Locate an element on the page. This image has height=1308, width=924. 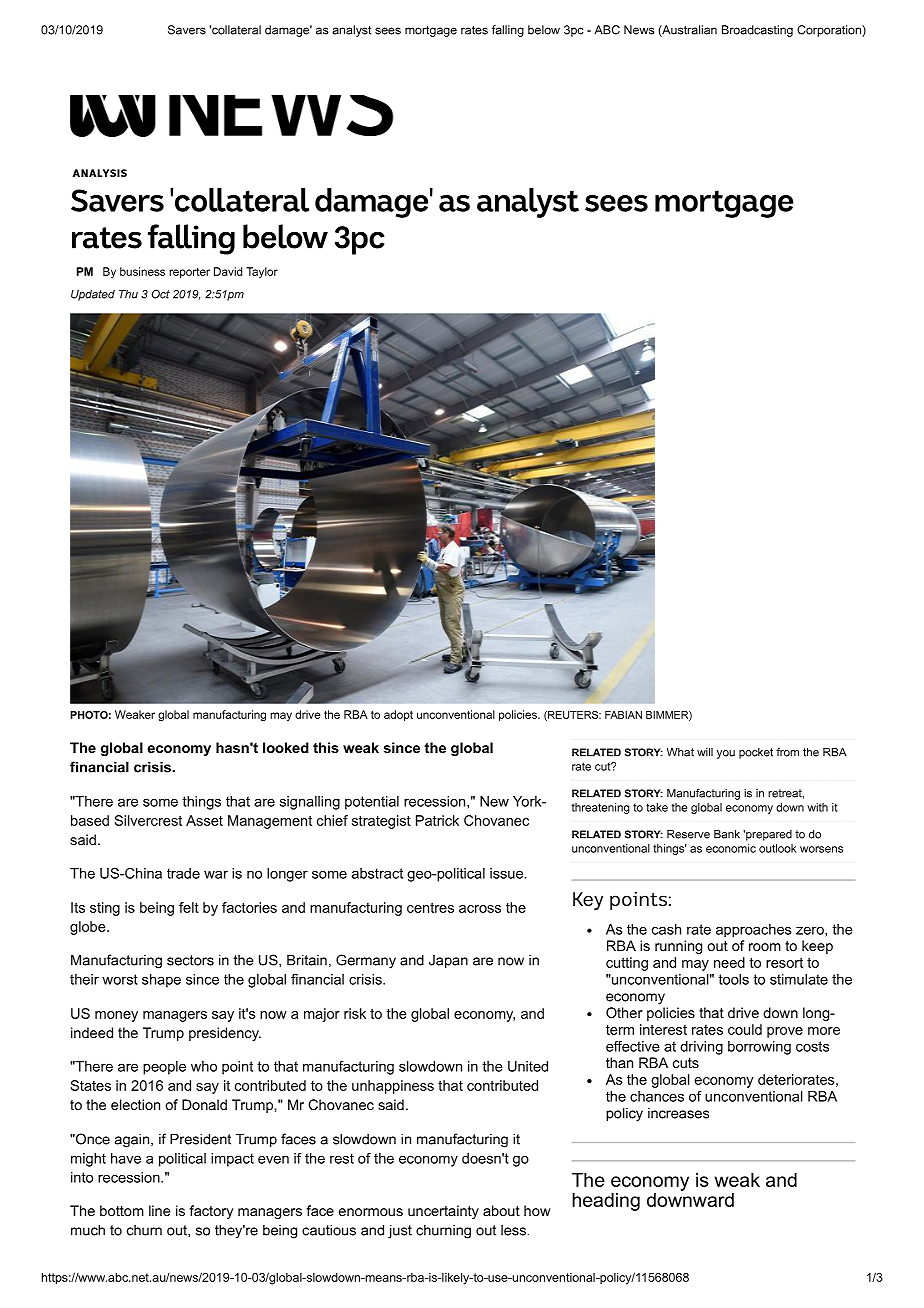
Corporation is located at coordinates (830, 31).
